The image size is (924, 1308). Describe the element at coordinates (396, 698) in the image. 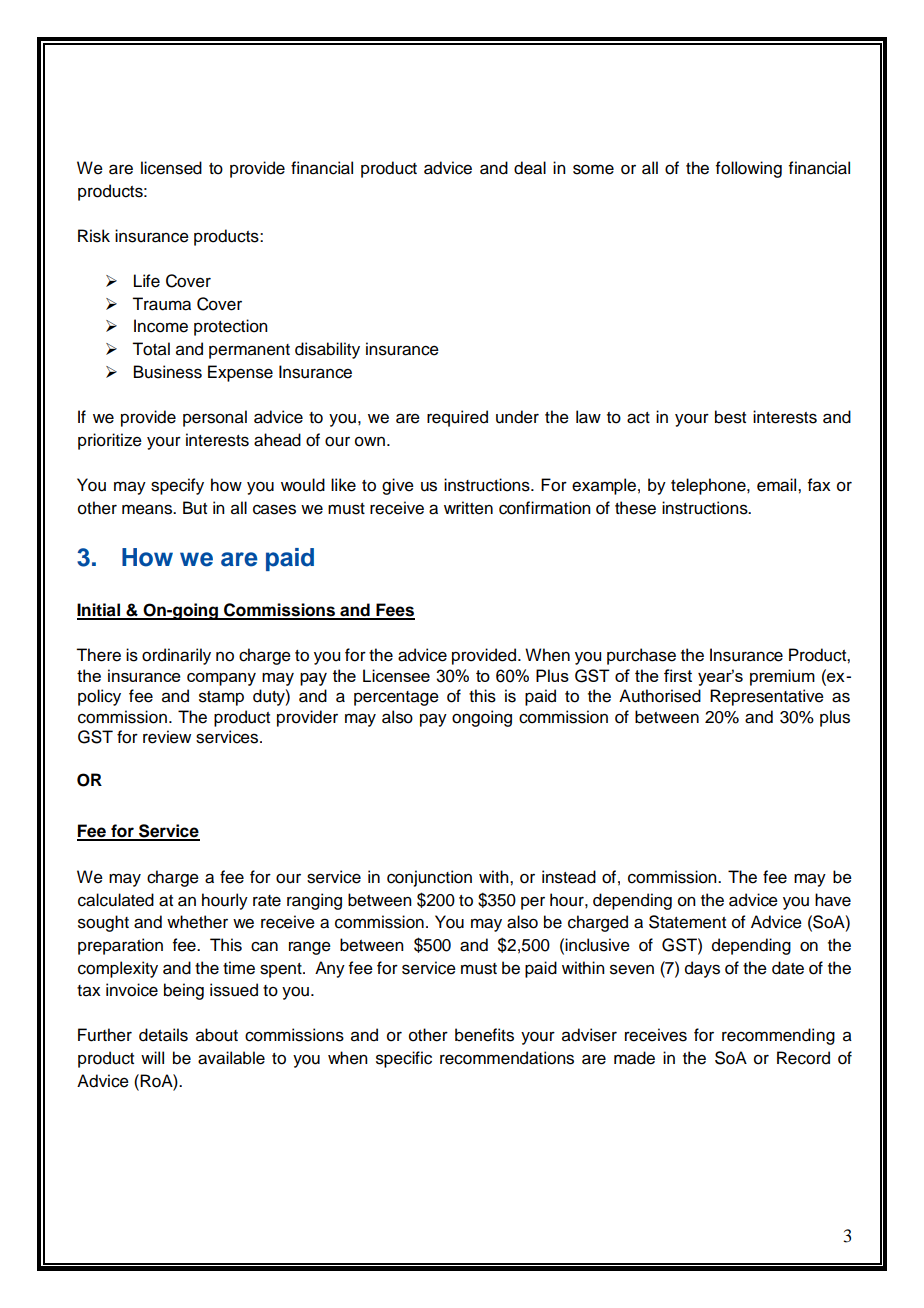

I see `percentage` at that location.
